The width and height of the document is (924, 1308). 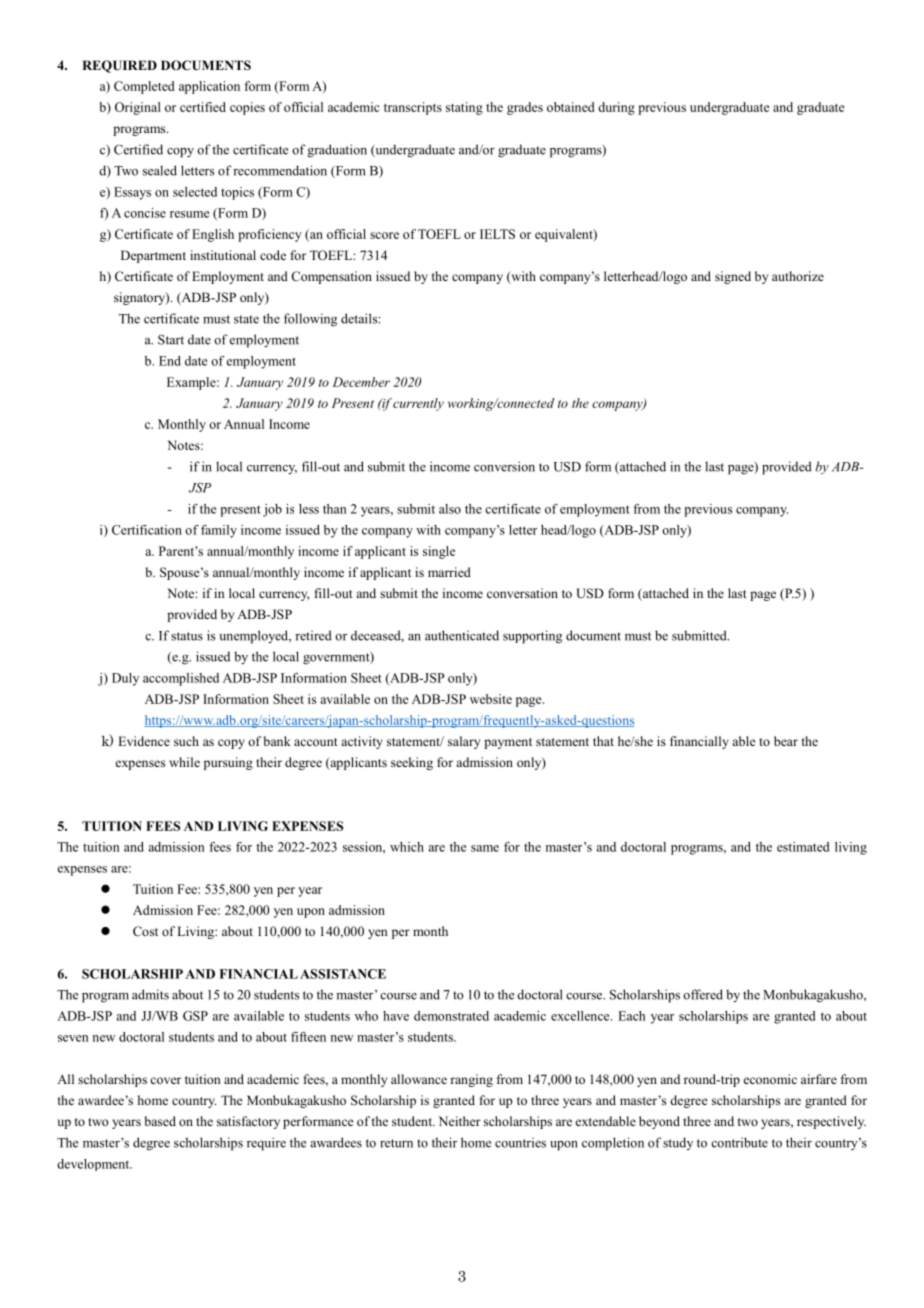 I want to click on Neither, so click(x=460, y=1121).
